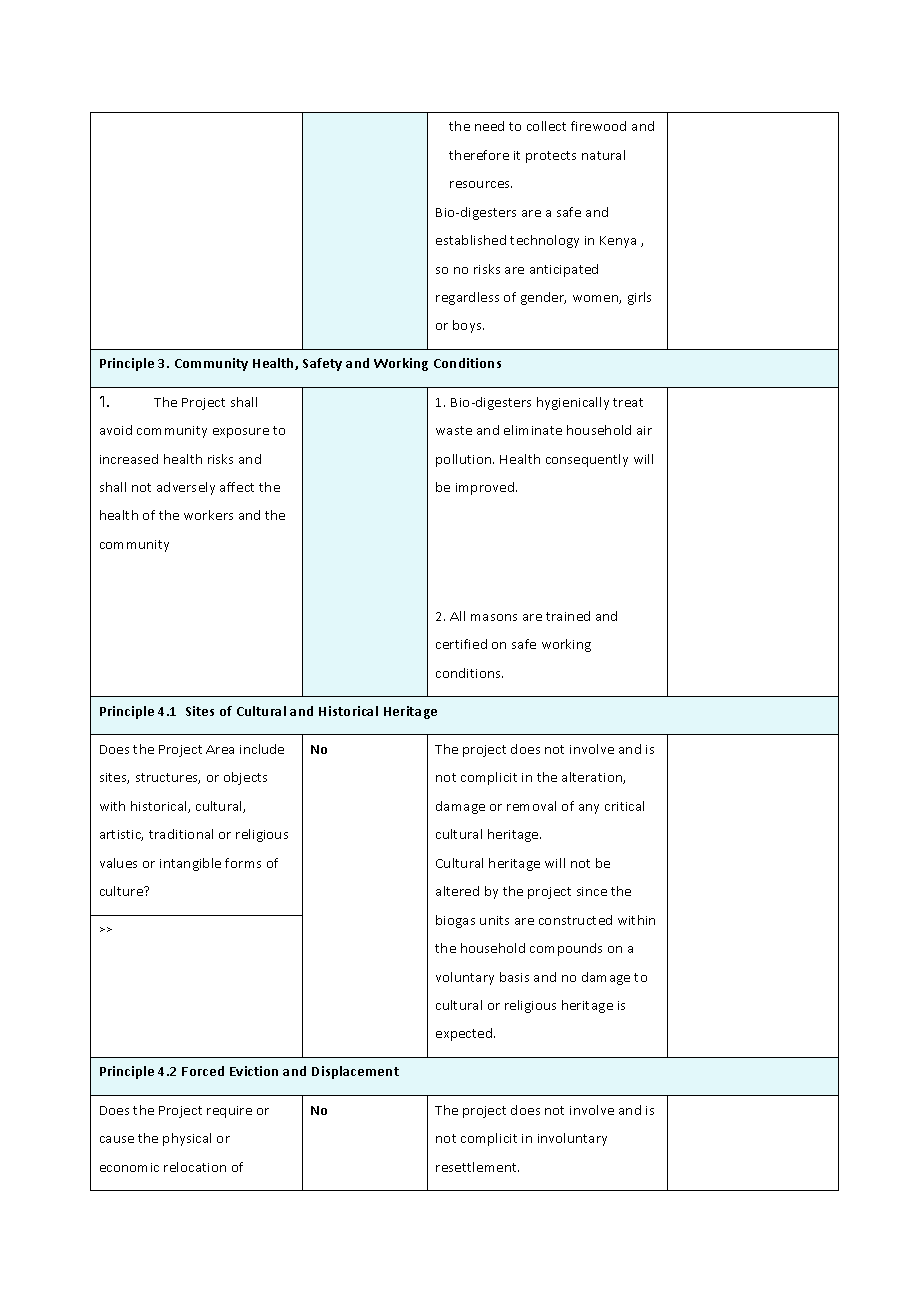 The height and width of the screenshot is (1308, 924). What do you see at coordinates (220, 749) in the screenshot?
I see `Area` at bounding box center [220, 749].
